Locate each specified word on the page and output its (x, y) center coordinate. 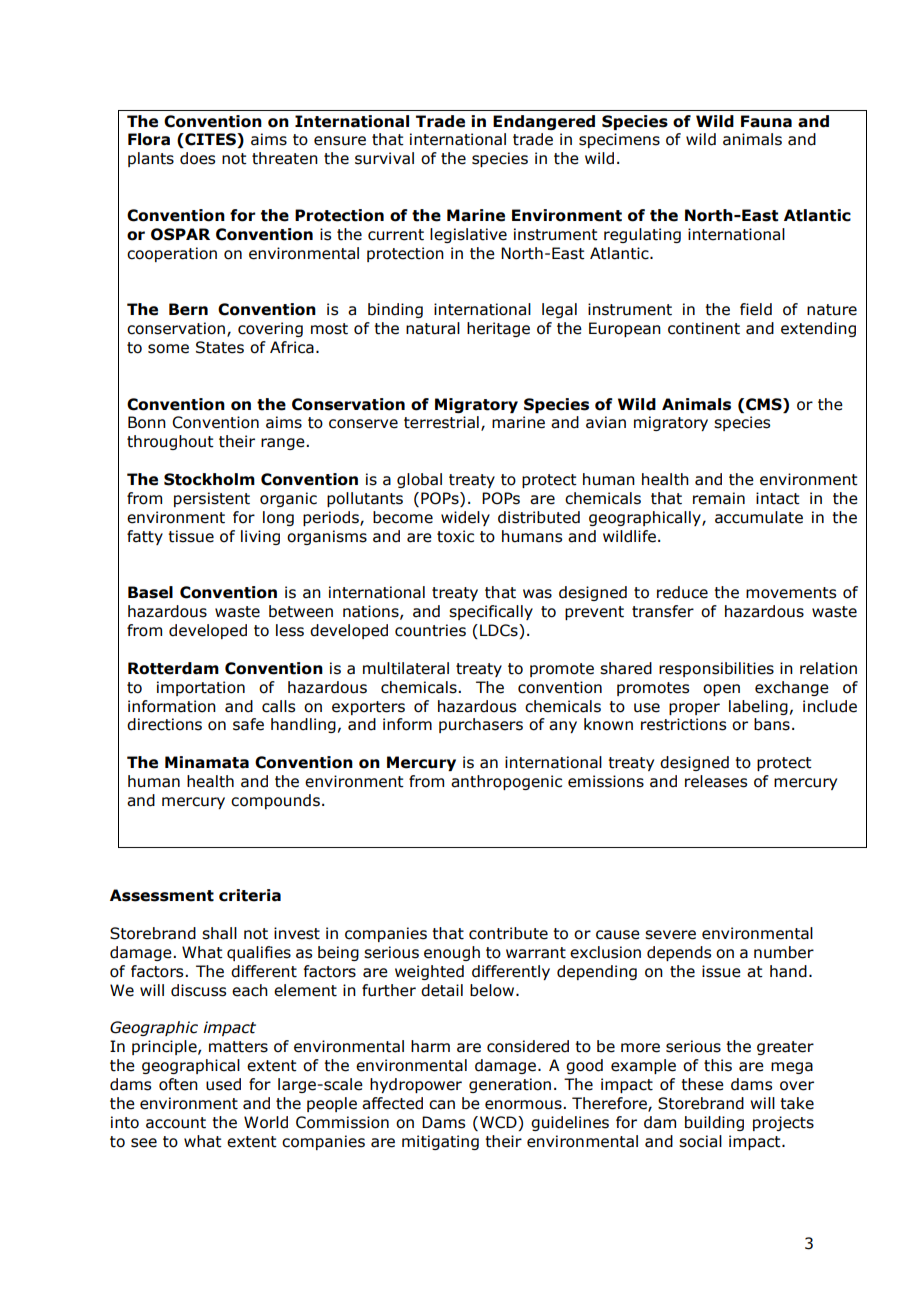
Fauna (766, 121)
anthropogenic (506, 782)
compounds (275, 801)
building (714, 1123)
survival (384, 158)
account (176, 1123)
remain (719, 498)
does (197, 158)
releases (716, 781)
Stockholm (209, 479)
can (442, 1105)
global (419, 480)
